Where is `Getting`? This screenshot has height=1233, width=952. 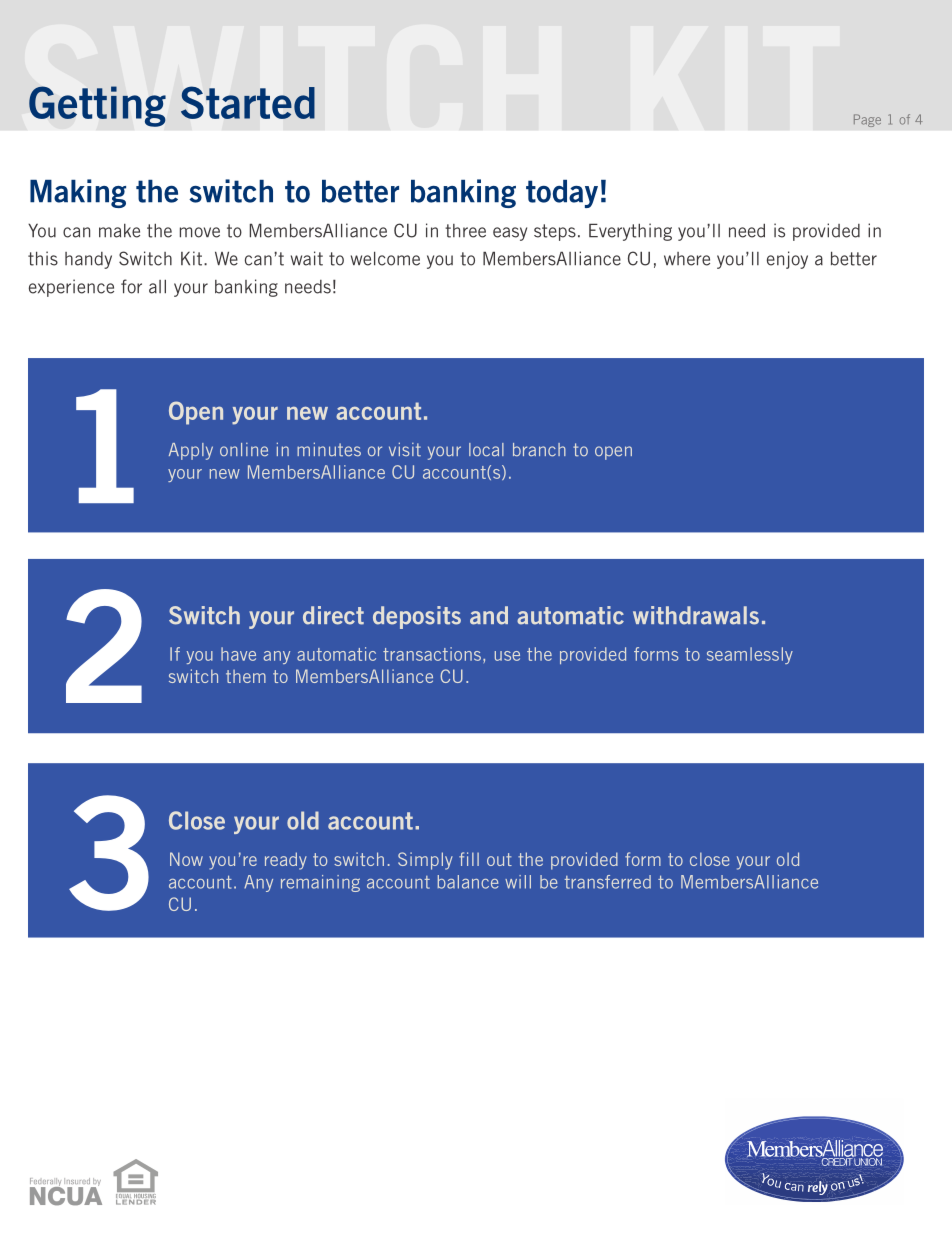
Getting is located at coordinates (97, 106).
